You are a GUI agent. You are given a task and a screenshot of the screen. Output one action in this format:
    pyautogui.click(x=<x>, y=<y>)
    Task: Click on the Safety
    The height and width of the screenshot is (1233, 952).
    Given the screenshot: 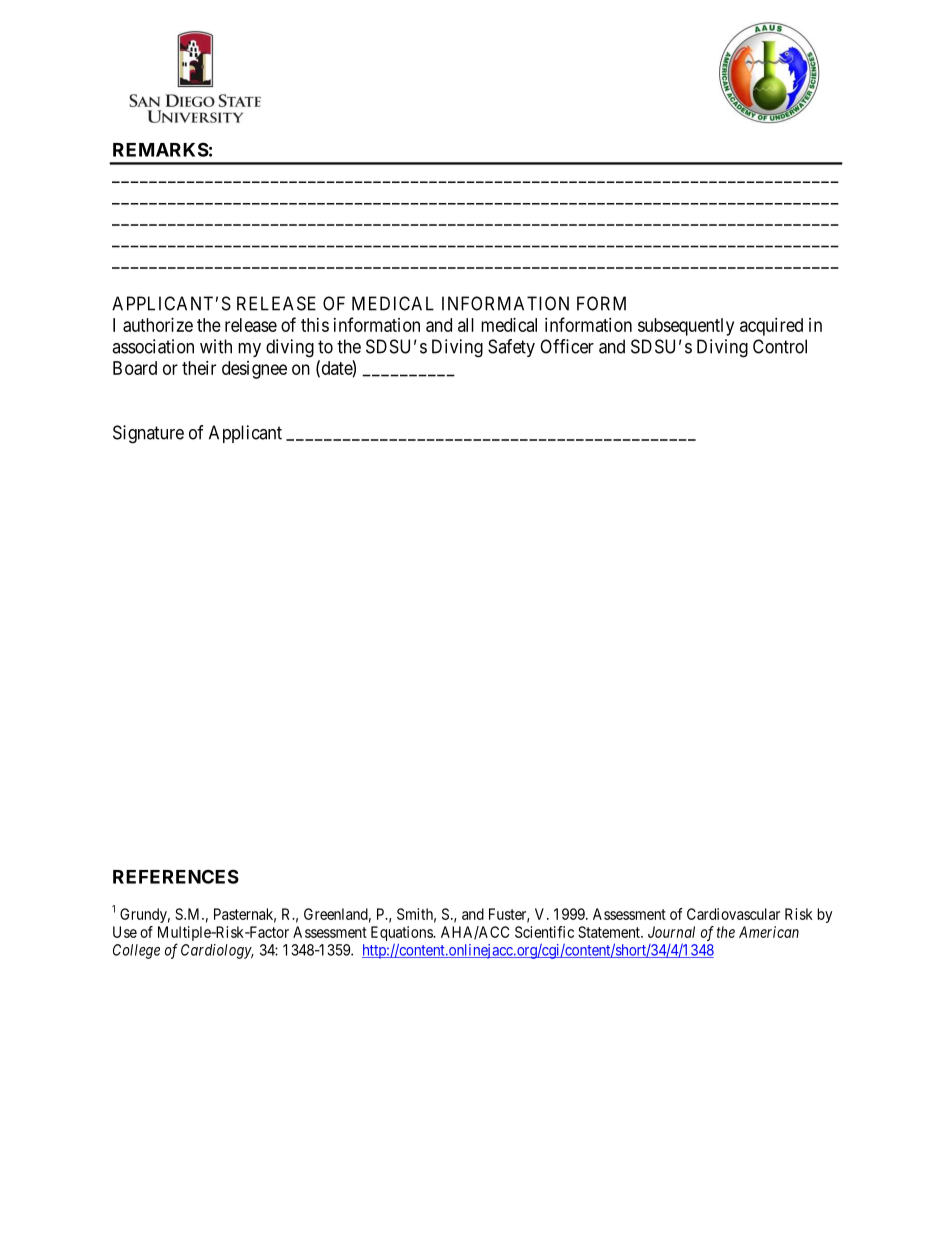 What is the action you would take?
    pyautogui.click(x=511, y=348)
